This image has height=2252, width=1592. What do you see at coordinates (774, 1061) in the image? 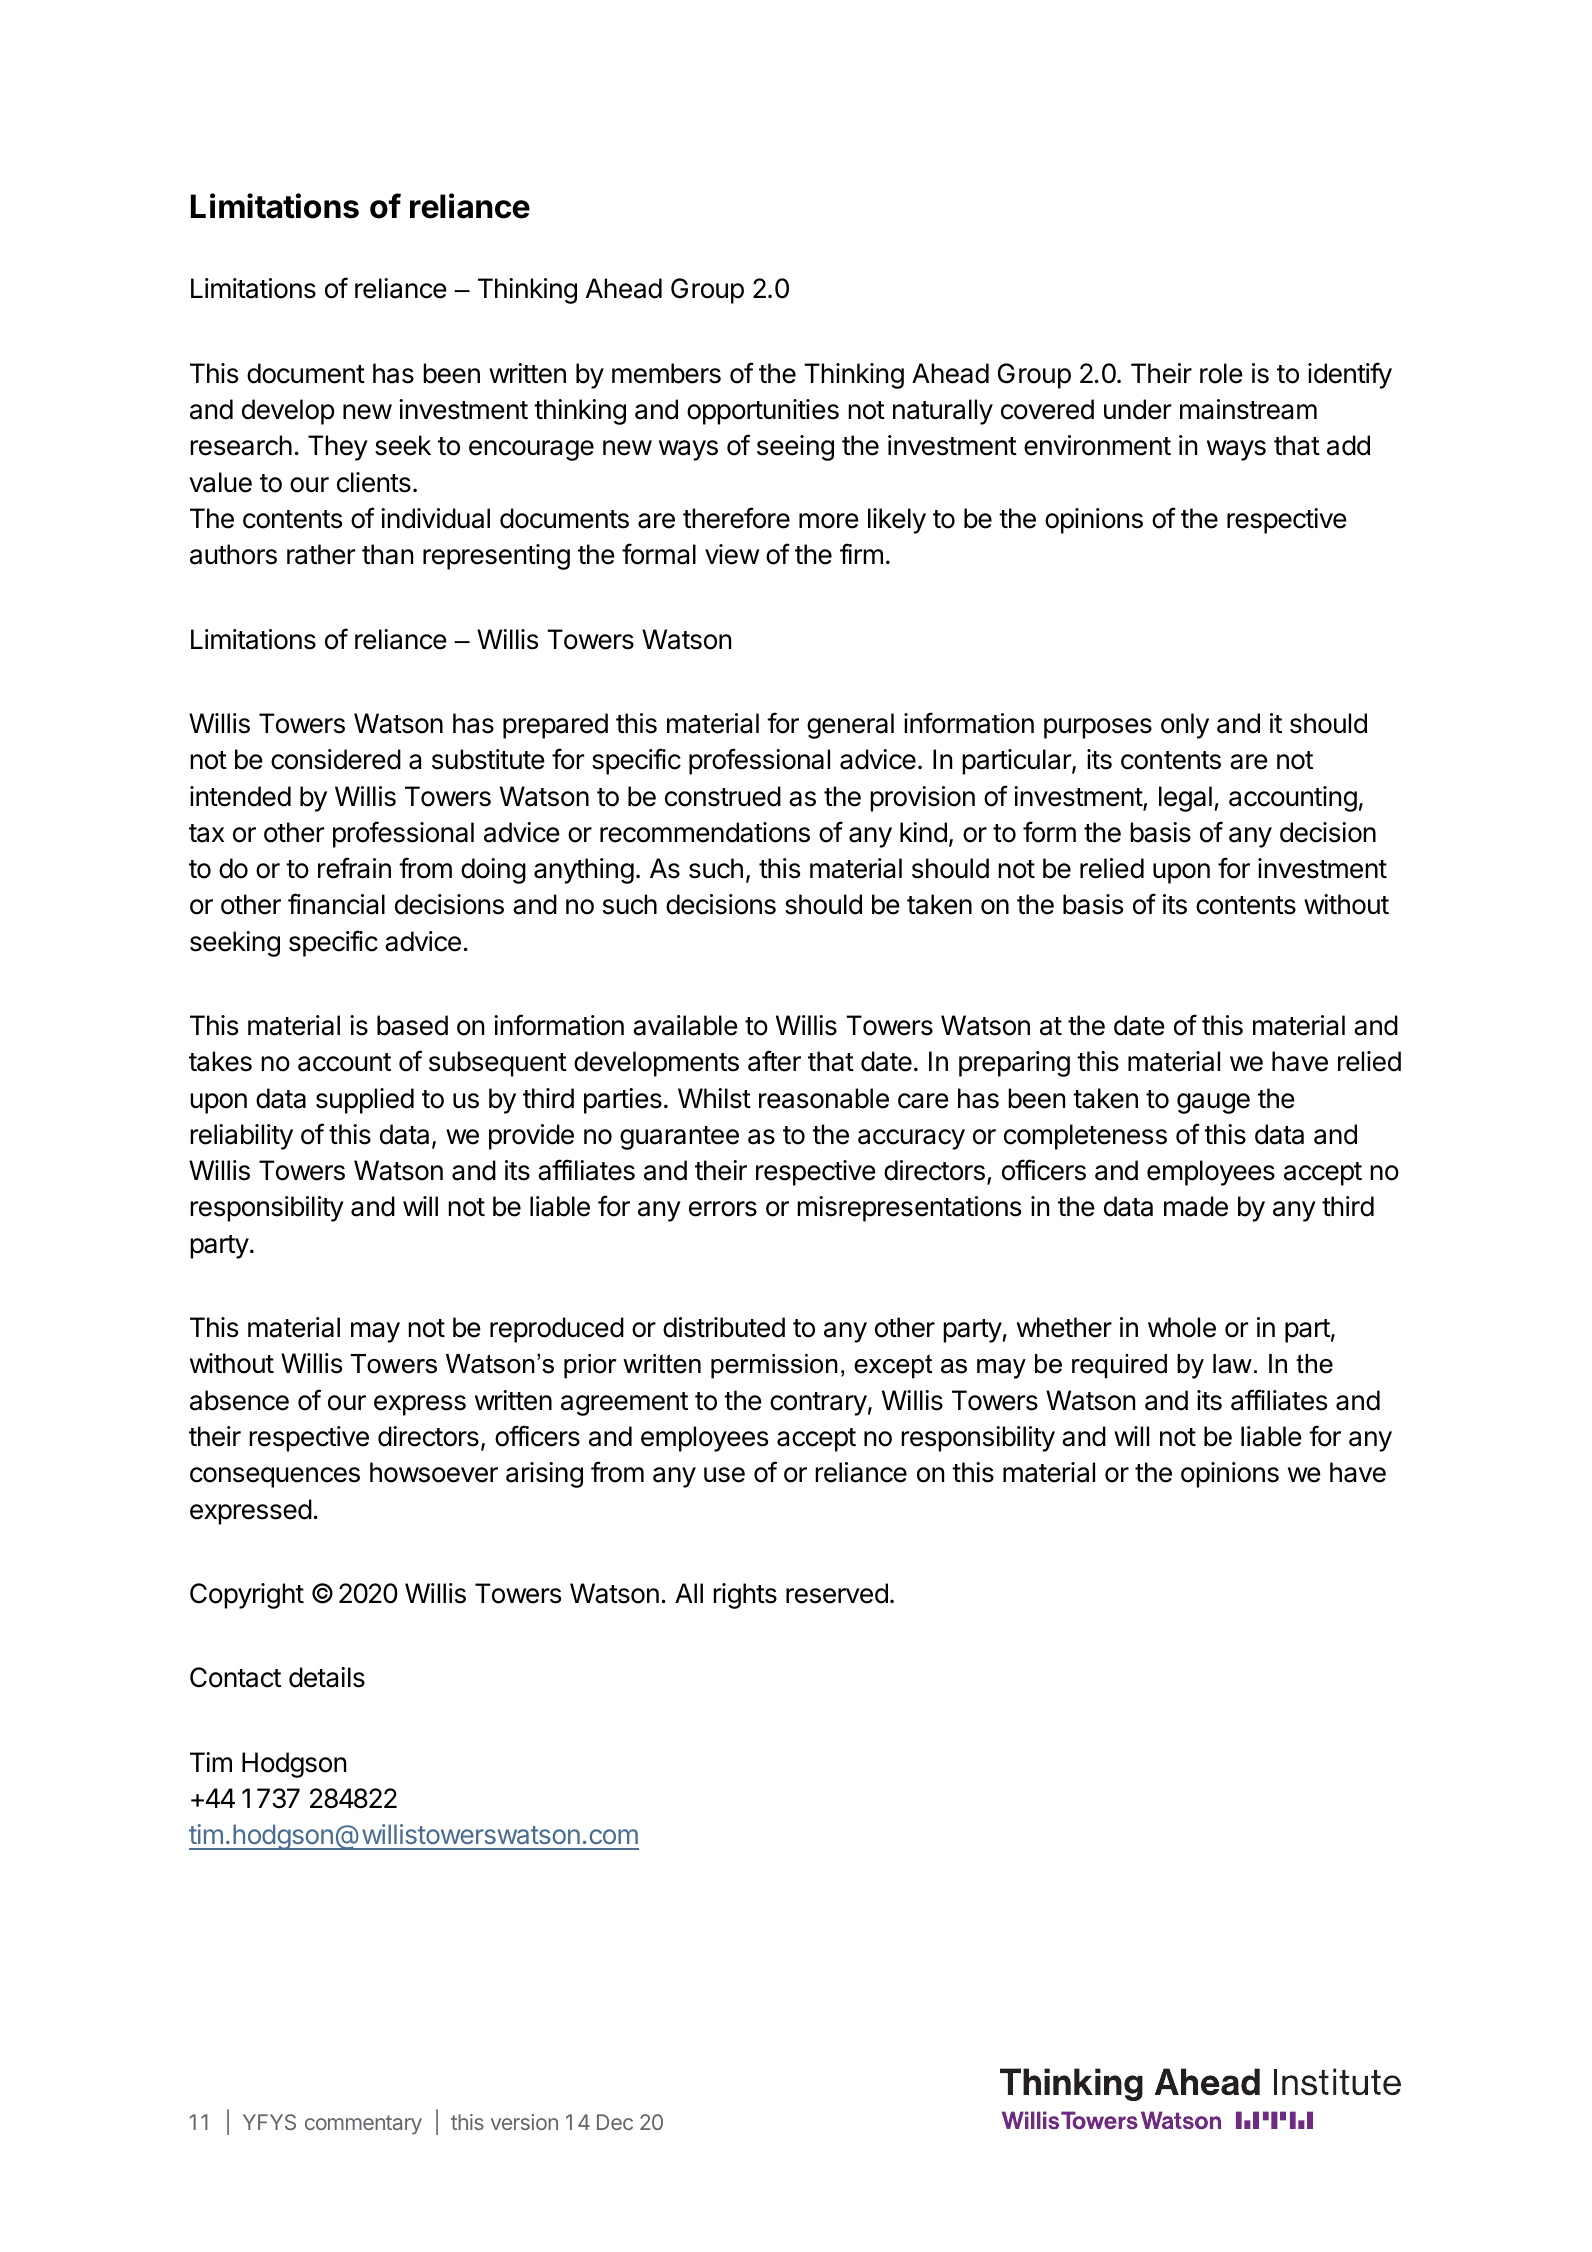
I see `after` at bounding box center [774, 1061].
